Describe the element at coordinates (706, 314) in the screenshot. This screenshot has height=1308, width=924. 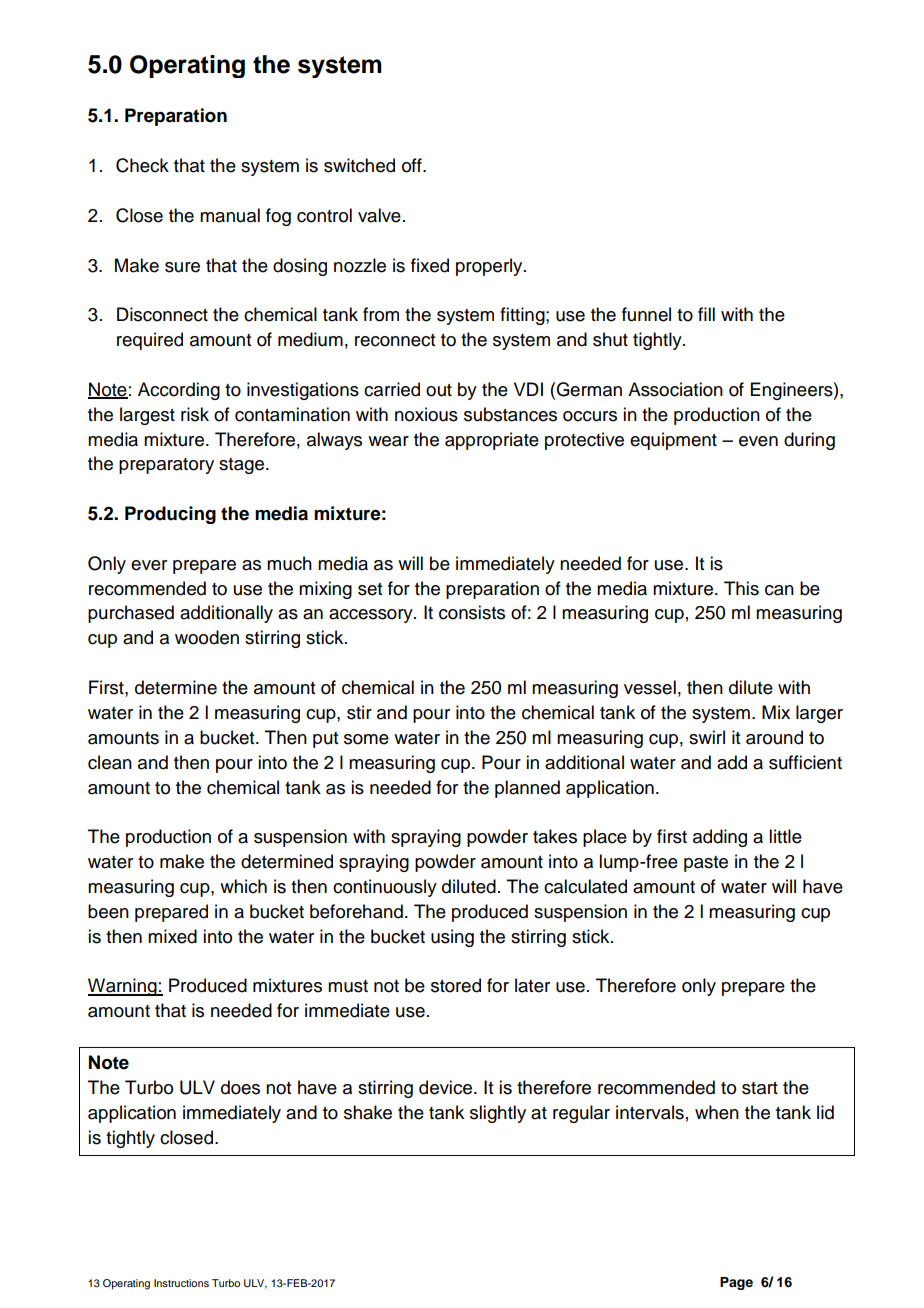
I see `fill` at that location.
